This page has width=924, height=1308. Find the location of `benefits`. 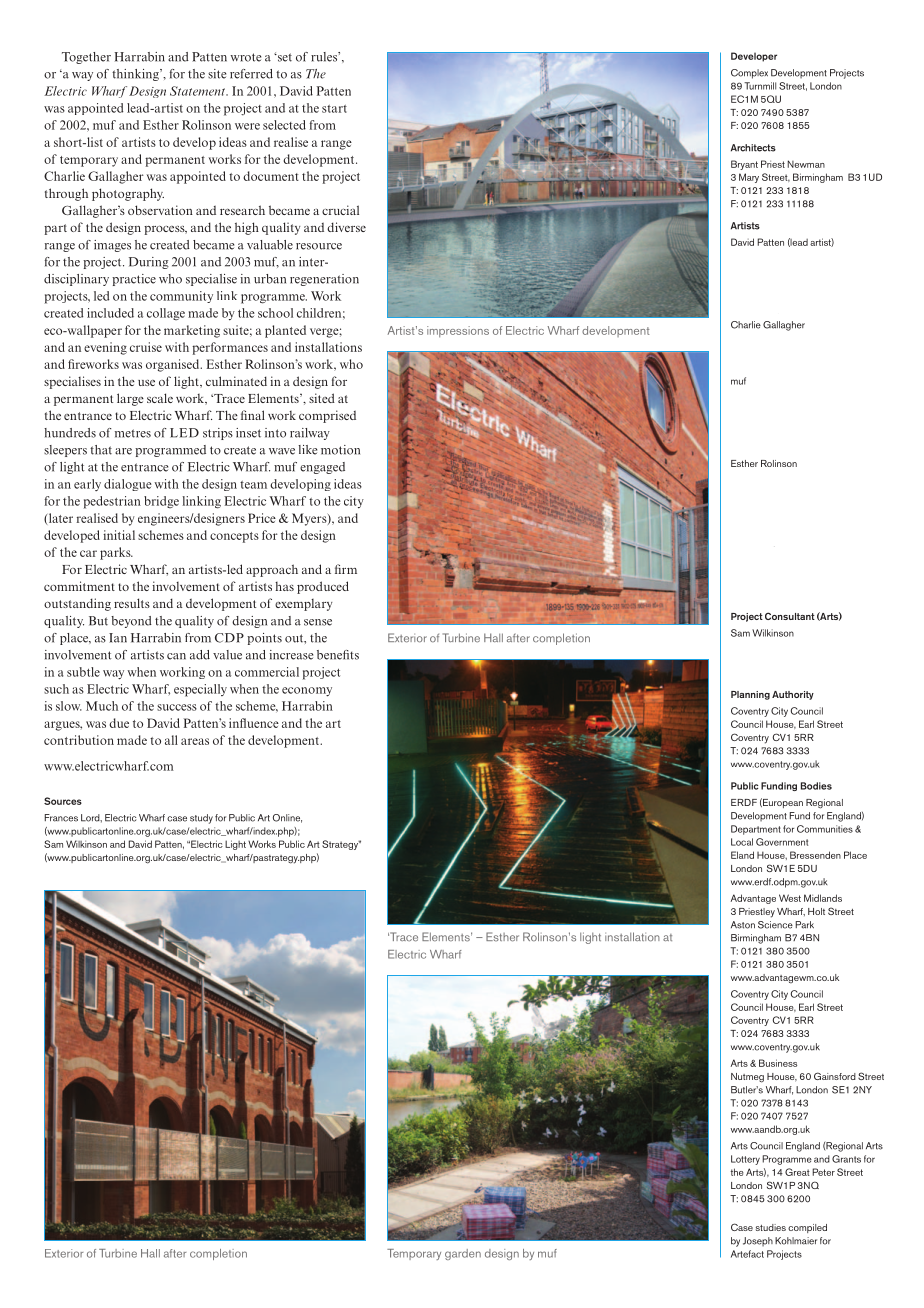

benefits is located at coordinates (338, 655).
